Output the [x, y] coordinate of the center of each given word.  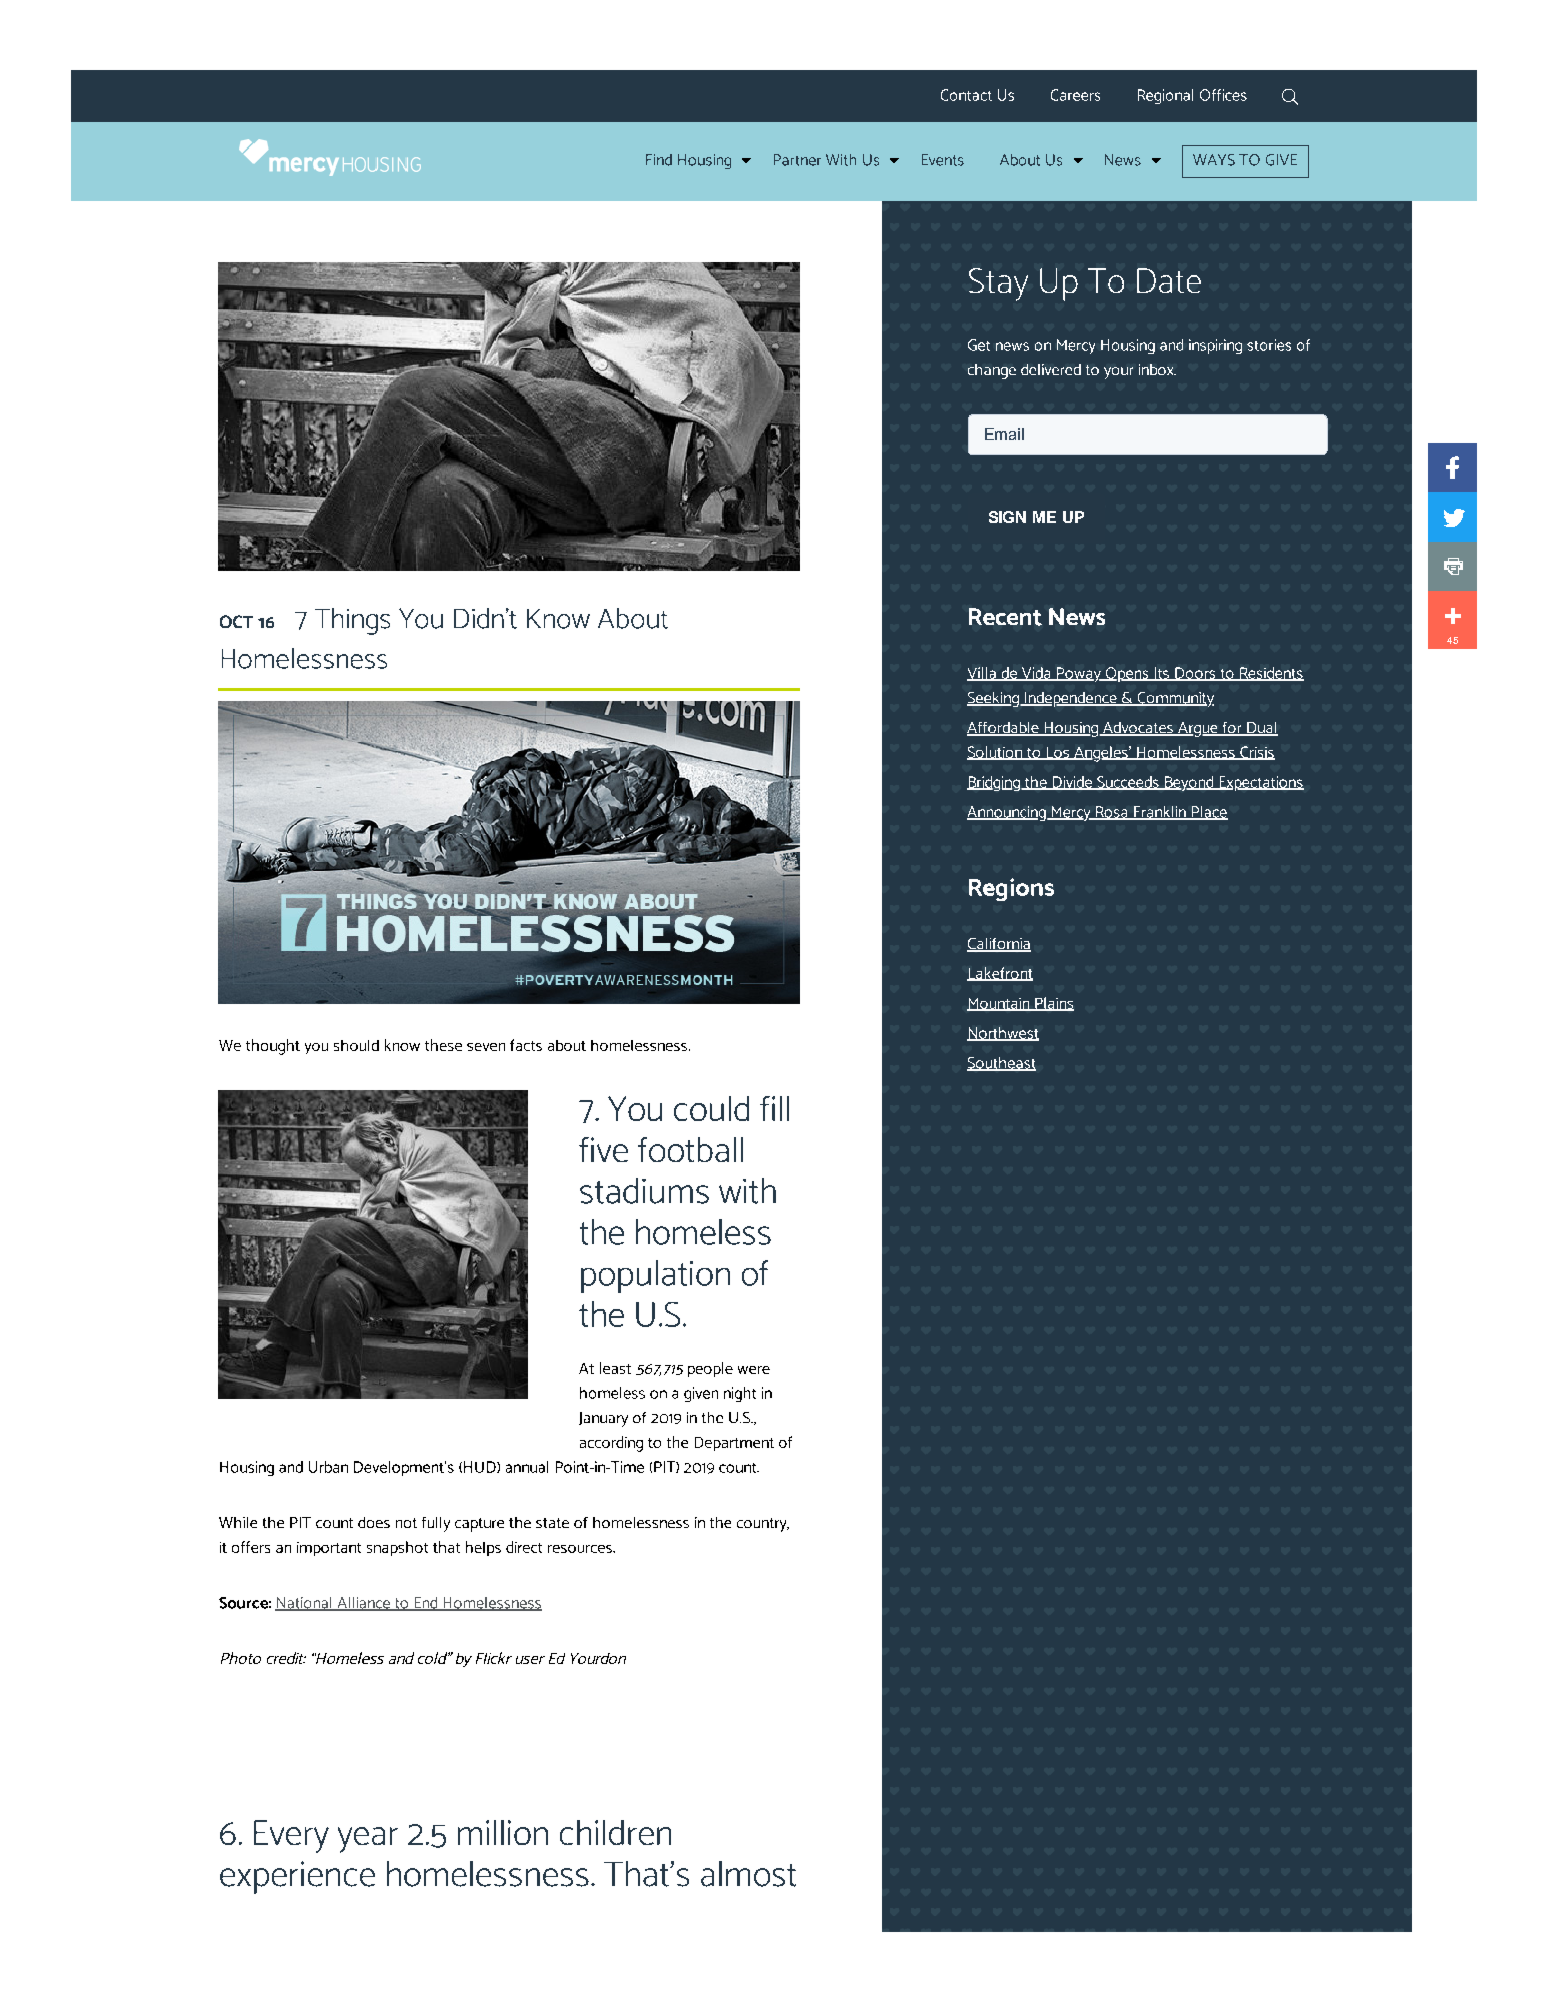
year [368, 1840]
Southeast [1001, 1064]
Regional [1165, 96]
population [655, 1276]
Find [659, 160]
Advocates [1138, 729]
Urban [328, 1467]
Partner [797, 160]
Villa [982, 674]
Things [352, 621]
